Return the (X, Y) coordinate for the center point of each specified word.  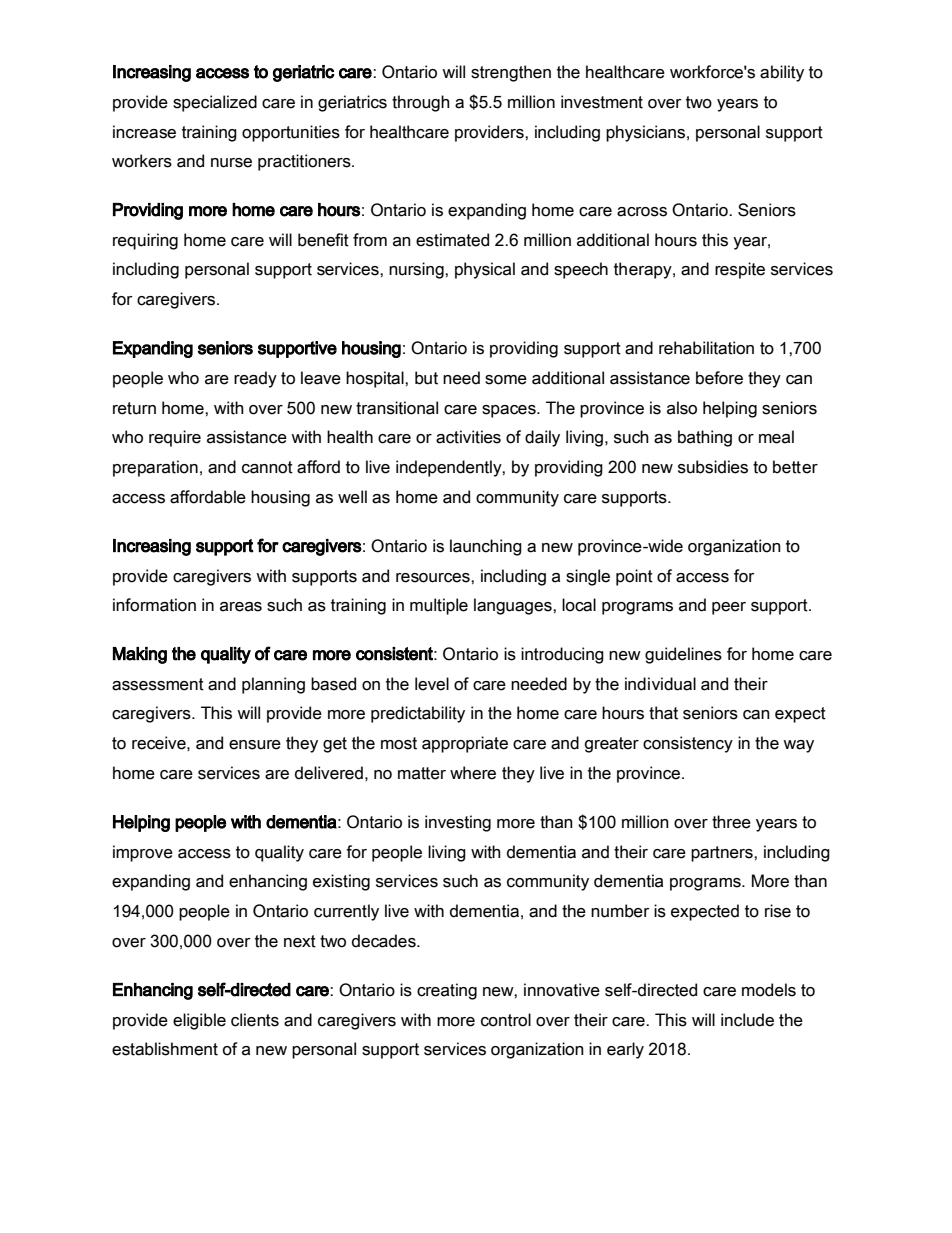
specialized (215, 103)
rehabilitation (706, 348)
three (731, 822)
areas (241, 607)
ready (255, 379)
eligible (199, 1021)
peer (729, 608)
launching (486, 547)
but (426, 378)
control (506, 1020)
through (421, 103)
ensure (255, 745)
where (473, 773)
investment (602, 102)
